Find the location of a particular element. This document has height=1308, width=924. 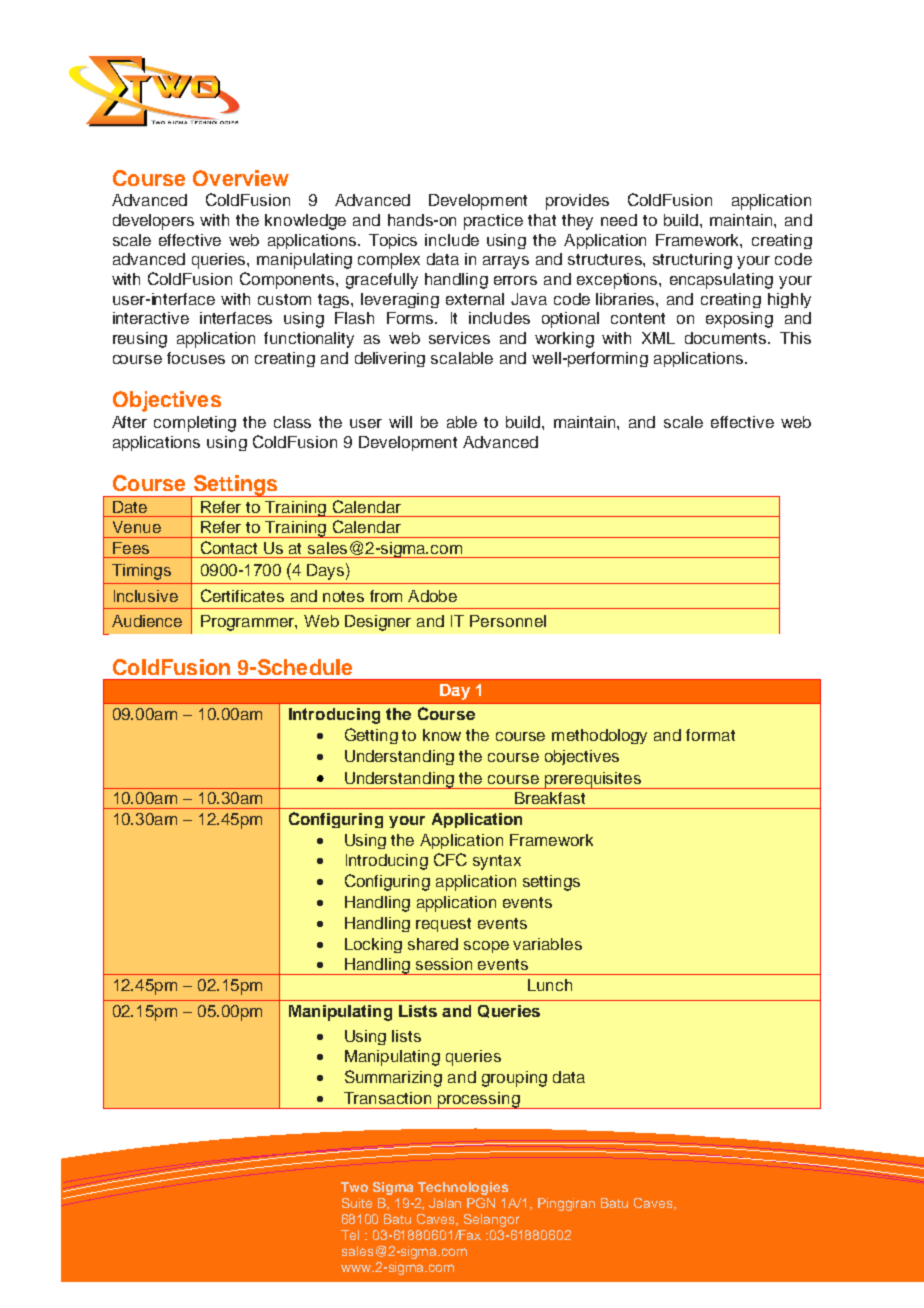

structuring is located at coordinates (692, 261).
